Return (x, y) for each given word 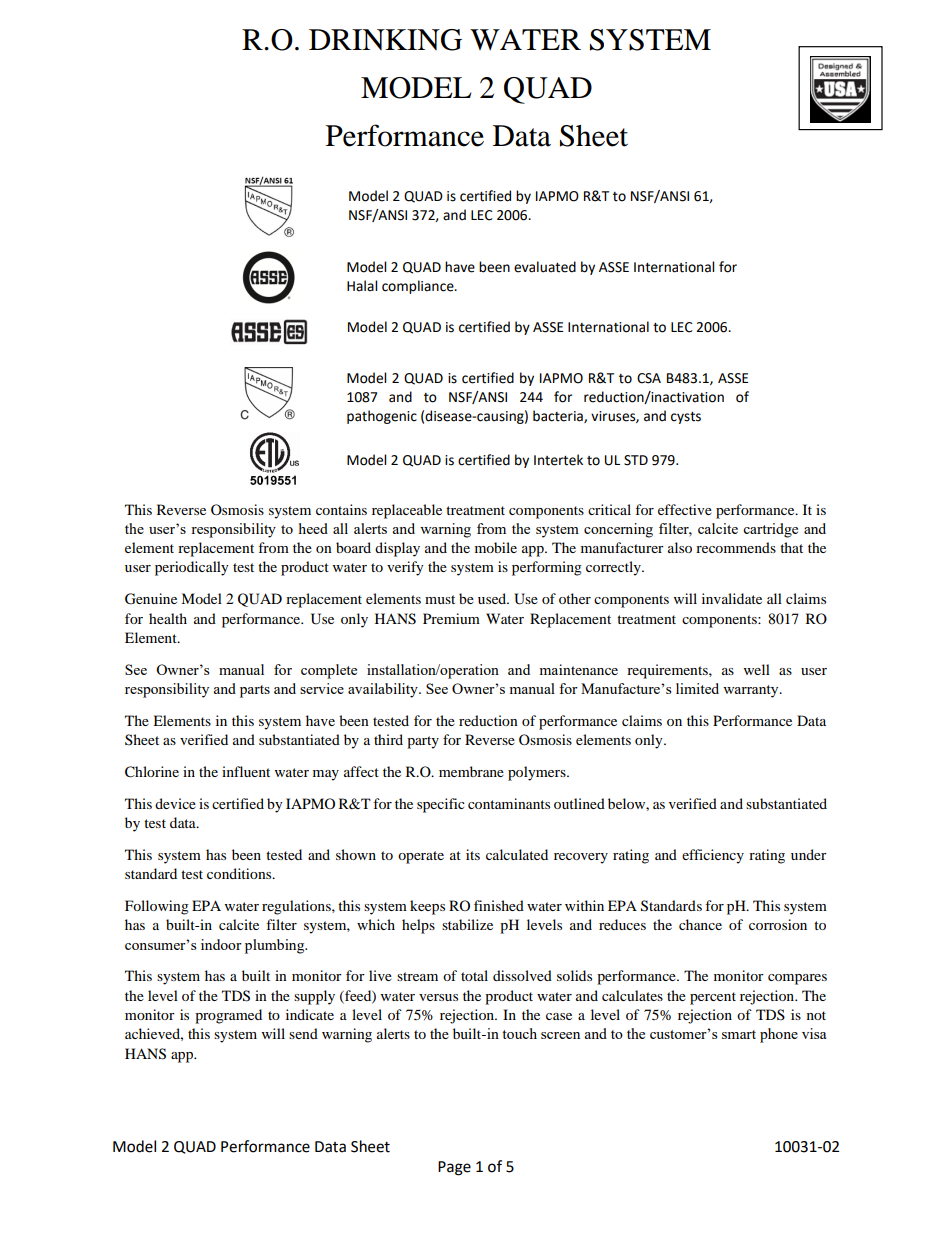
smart (739, 1034)
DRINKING (385, 40)
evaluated (545, 267)
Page (454, 1168)
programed (228, 1016)
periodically (192, 568)
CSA (649, 378)
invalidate (732, 598)
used (493, 598)
